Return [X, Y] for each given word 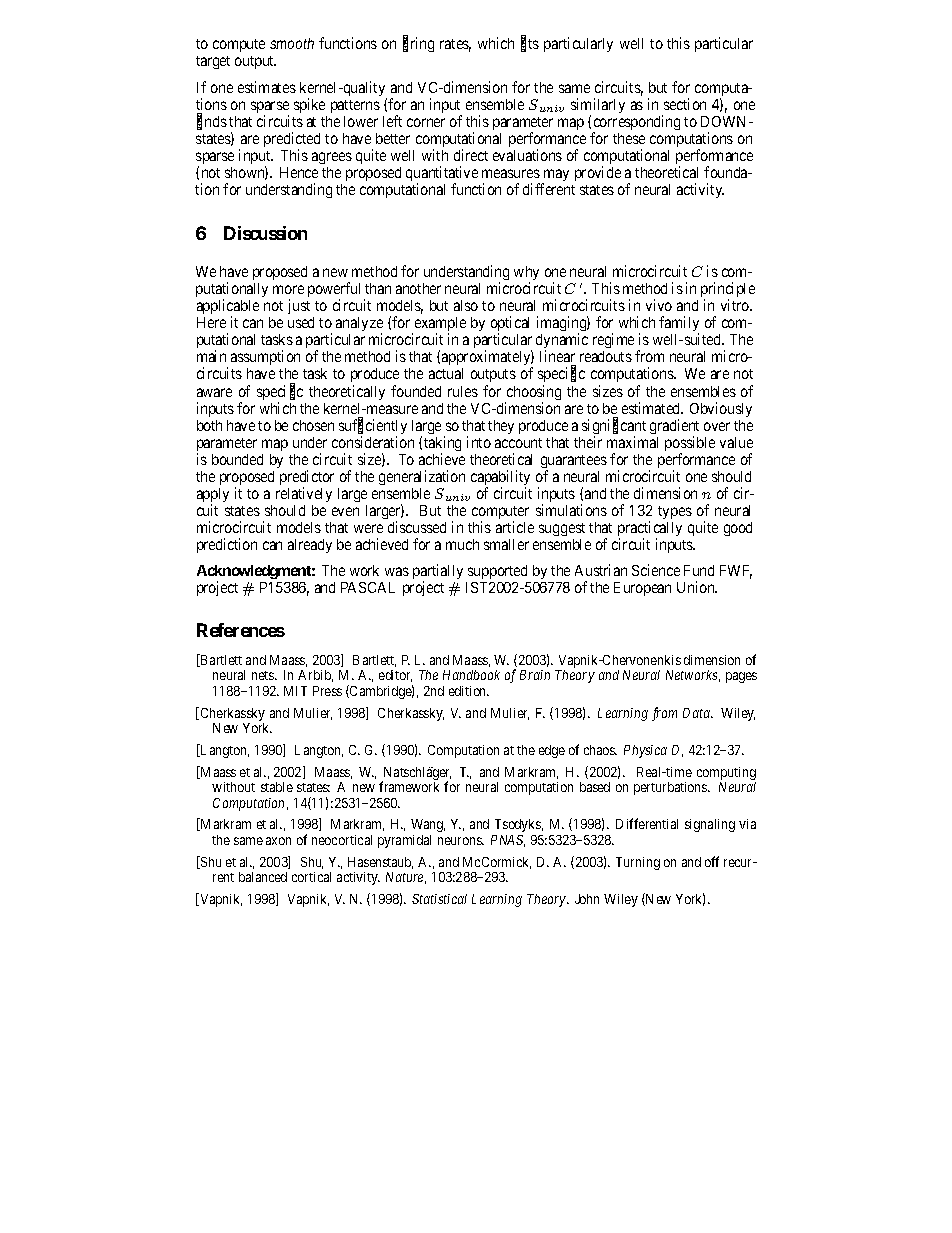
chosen [313, 425]
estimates [267, 87]
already [310, 546]
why [526, 274]
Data [698, 713]
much [462, 544]
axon [278, 841]
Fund [699, 570]
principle [728, 291]
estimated [652, 408]
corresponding [636, 124]
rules [463, 391]
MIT [295, 691]
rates [455, 45]
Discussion [265, 233]
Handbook [471, 675]
